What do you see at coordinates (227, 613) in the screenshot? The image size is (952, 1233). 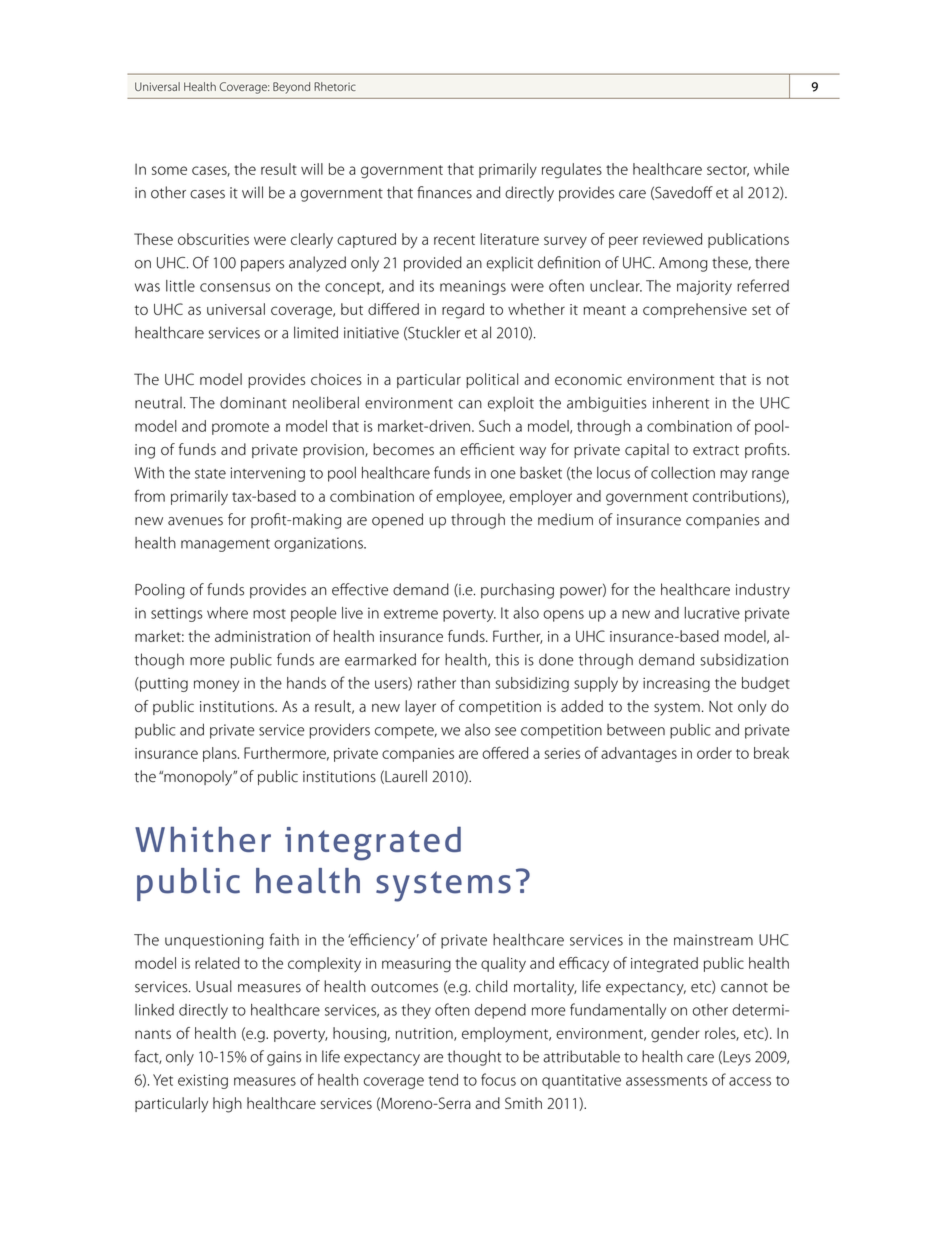 I see `where` at bounding box center [227, 613].
